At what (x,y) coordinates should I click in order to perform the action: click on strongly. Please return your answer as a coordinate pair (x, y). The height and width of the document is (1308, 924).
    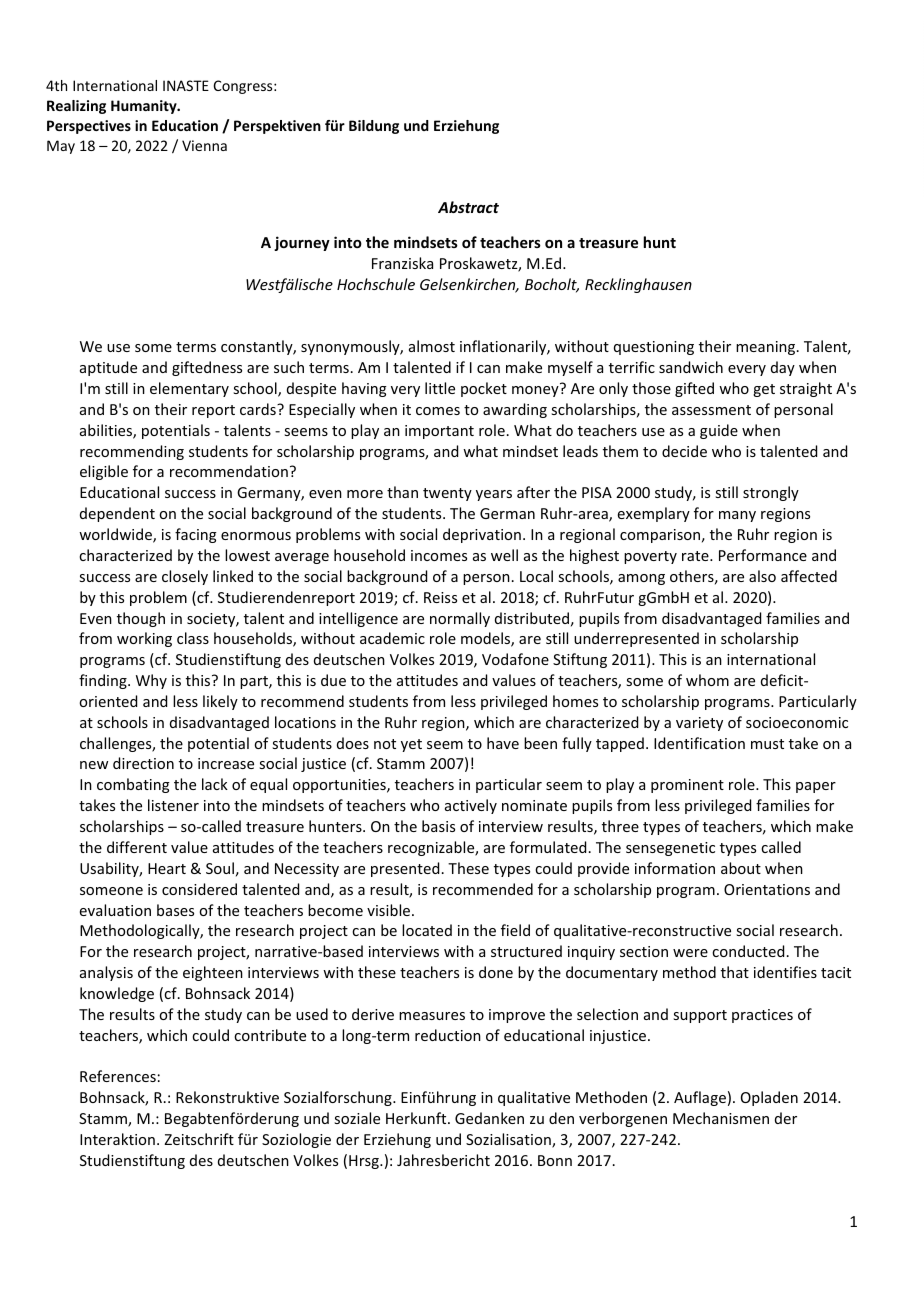
    Looking at the image, I should click on (771, 493).
